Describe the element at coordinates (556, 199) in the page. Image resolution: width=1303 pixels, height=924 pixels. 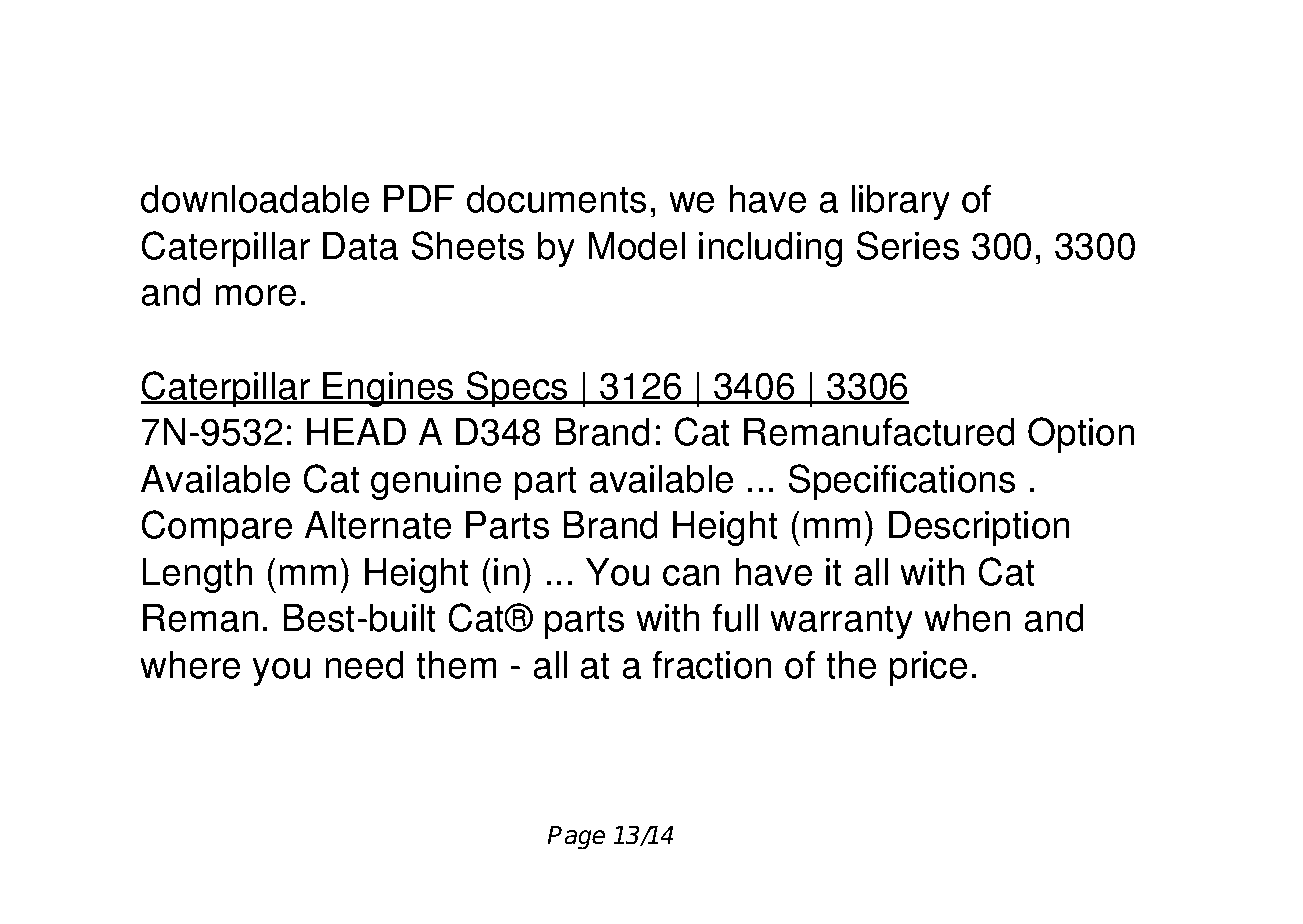
I see `documents` at that location.
